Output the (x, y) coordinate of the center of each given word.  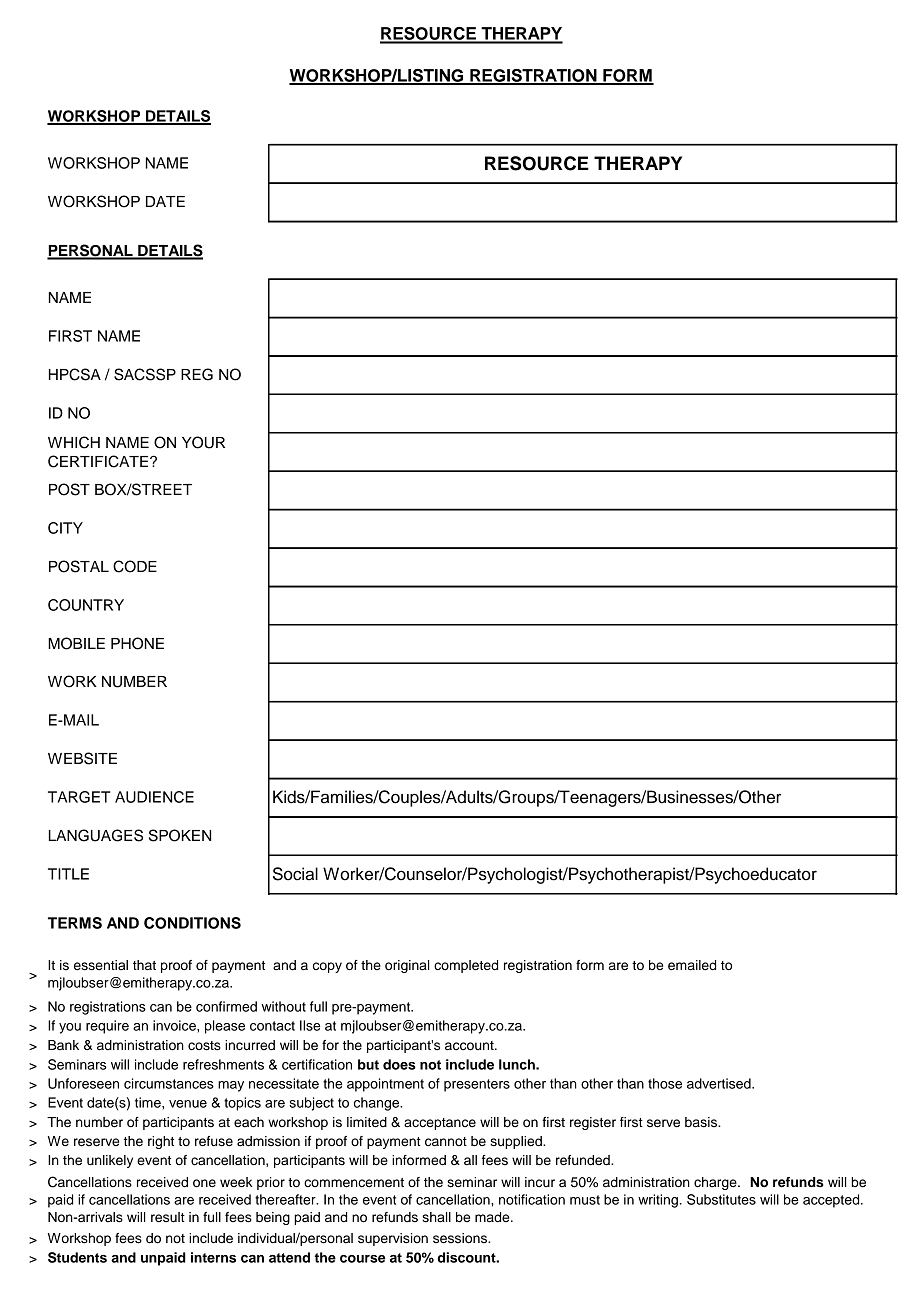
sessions (461, 1238)
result (168, 1217)
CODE (135, 566)
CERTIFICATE (99, 461)
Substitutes (721, 1199)
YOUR (203, 442)
